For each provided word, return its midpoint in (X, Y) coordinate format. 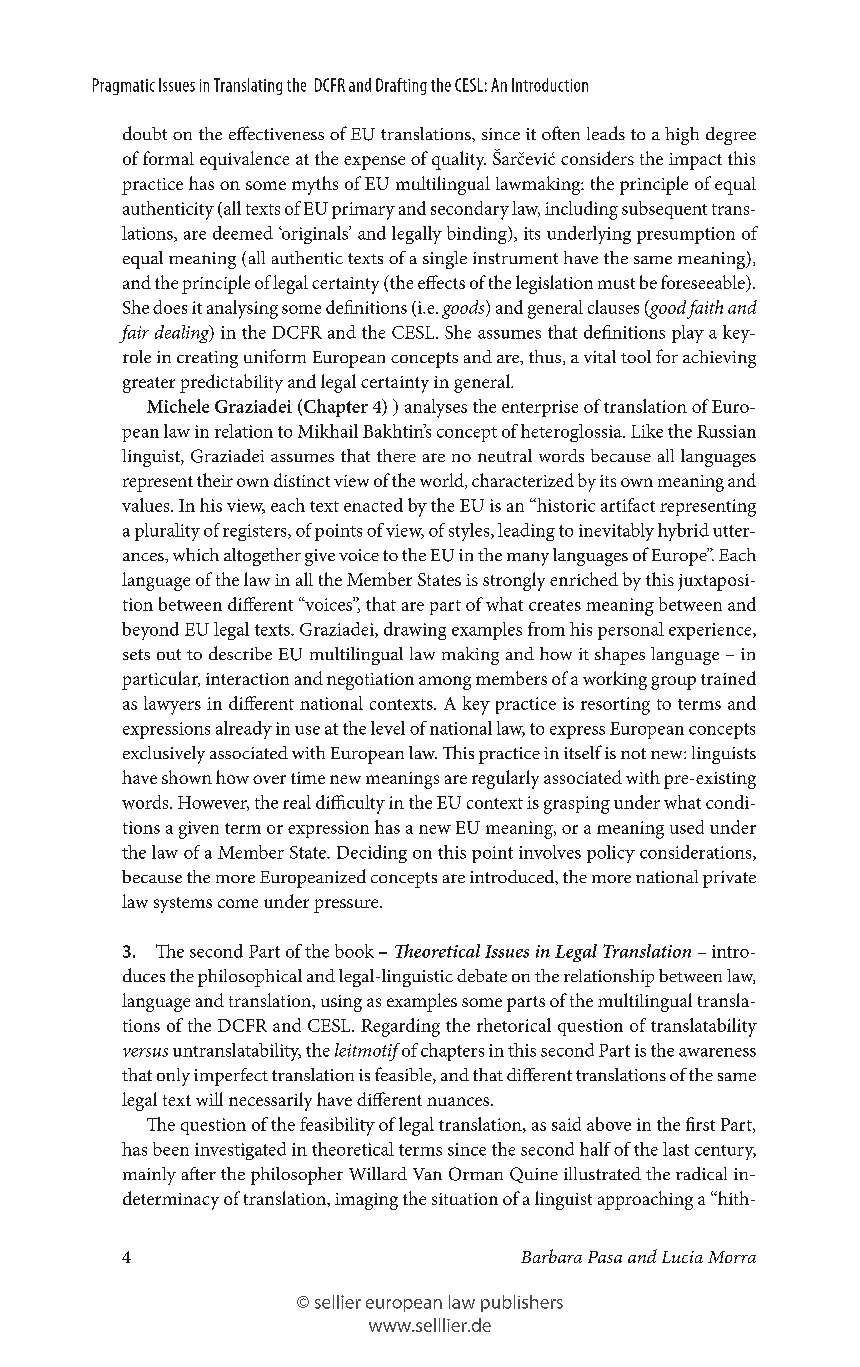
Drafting (401, 86)
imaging (366, 1201)
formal (168, 158)
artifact (628, 505)
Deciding (372, 854)
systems (183, 905)
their (215, 480)
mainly (149, 1176)
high (682, 136)
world (443, 481)
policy (611, 854)
